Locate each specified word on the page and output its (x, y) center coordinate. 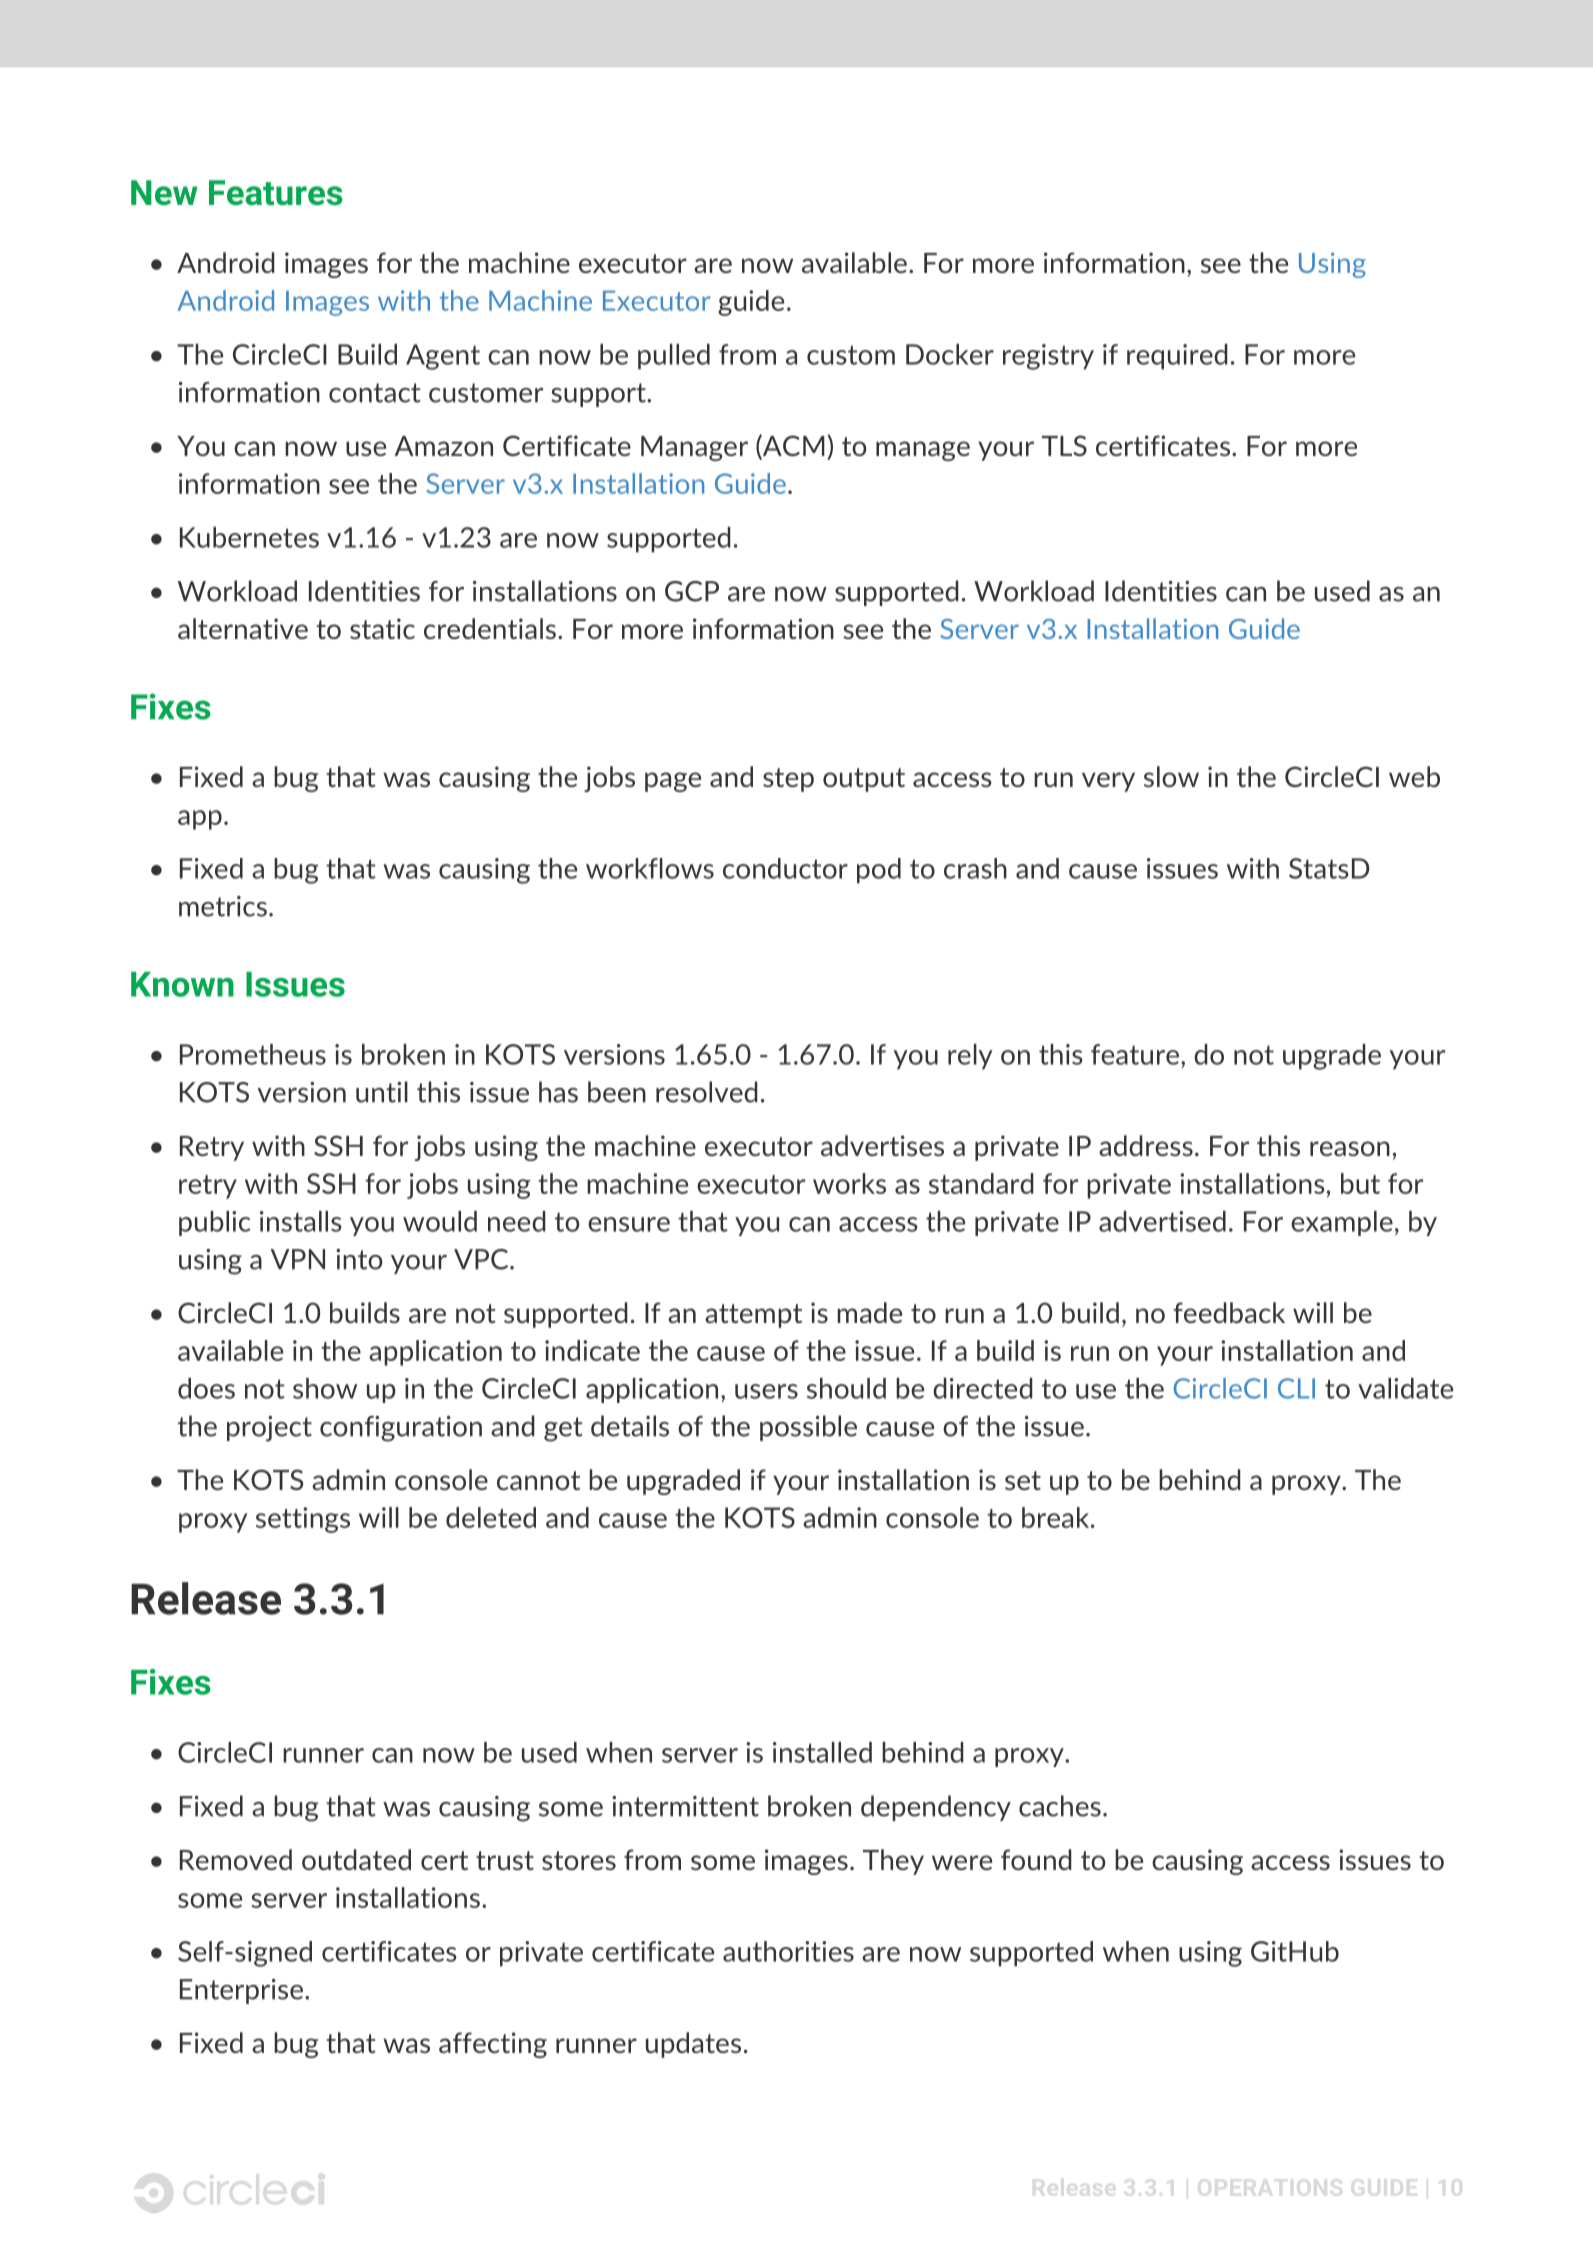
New (164, 193)
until (382, 1092)
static (382, 628)
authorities (788, 1951)
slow (1171, 776)
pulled (674, 357)
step (788, 780)
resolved (707, 1092)
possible (808, 1428)
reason (1350, 1148)
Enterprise (241, 1991)
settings (303, 1520)
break (1057, 1517)
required (1177, 357)
